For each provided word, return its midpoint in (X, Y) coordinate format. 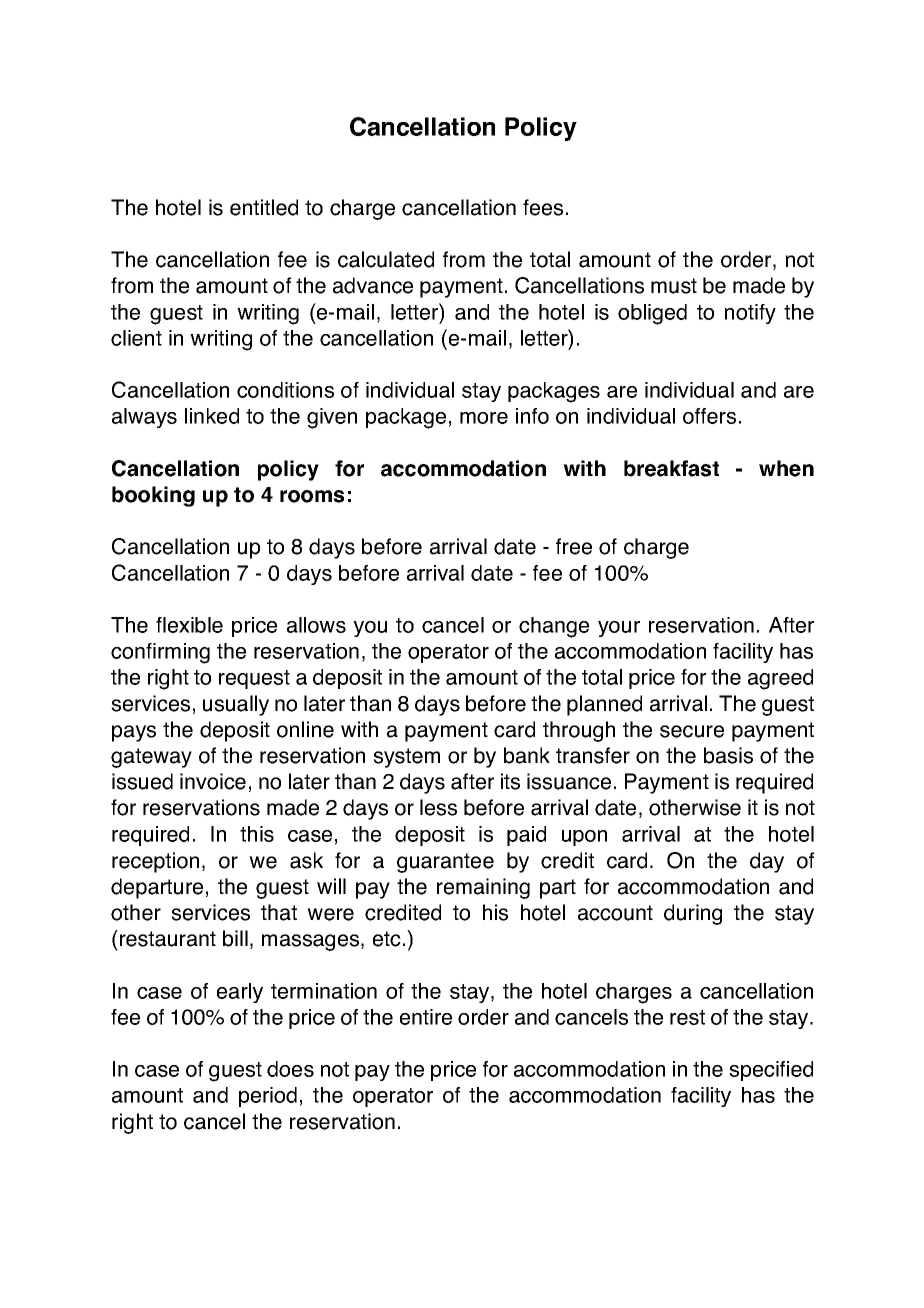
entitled (264, 207)
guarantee (445, 863)
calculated (386, 259)
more (484, 418)
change (554, 627)
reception (155, 862)
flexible (189, 625)
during (693, 914)
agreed (780, 679)
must (674, 286)
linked (212, 416)
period (268, 1097)
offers (709, 416)
